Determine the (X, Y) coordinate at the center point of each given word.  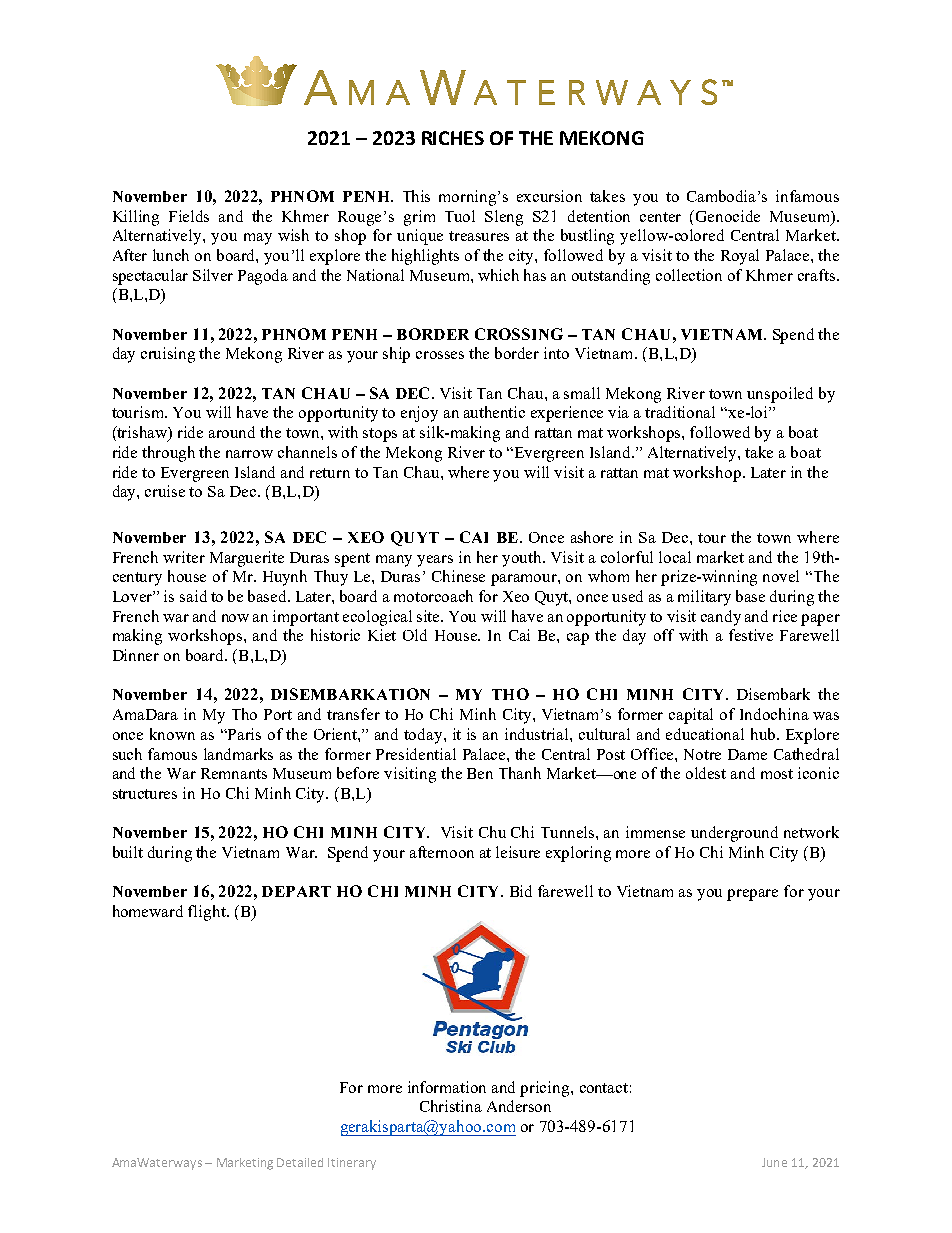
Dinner (136, 655)
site (430, 616)
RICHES (453, 138)
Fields (189, 216)
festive (751, 635)
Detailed (300, 1162)
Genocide (728, 216)
